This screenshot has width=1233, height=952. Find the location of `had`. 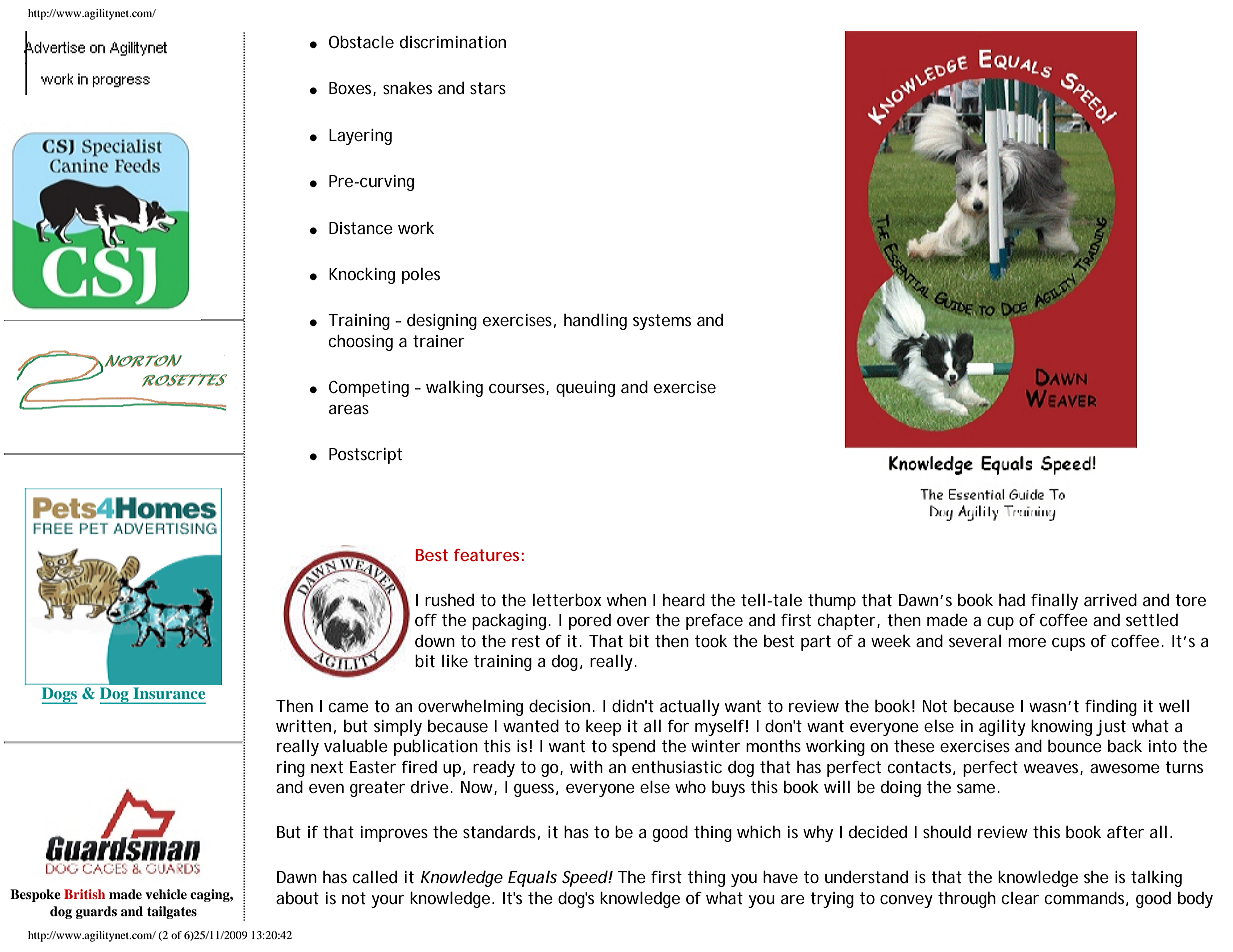

had is located at coordinates (1012, 600).
